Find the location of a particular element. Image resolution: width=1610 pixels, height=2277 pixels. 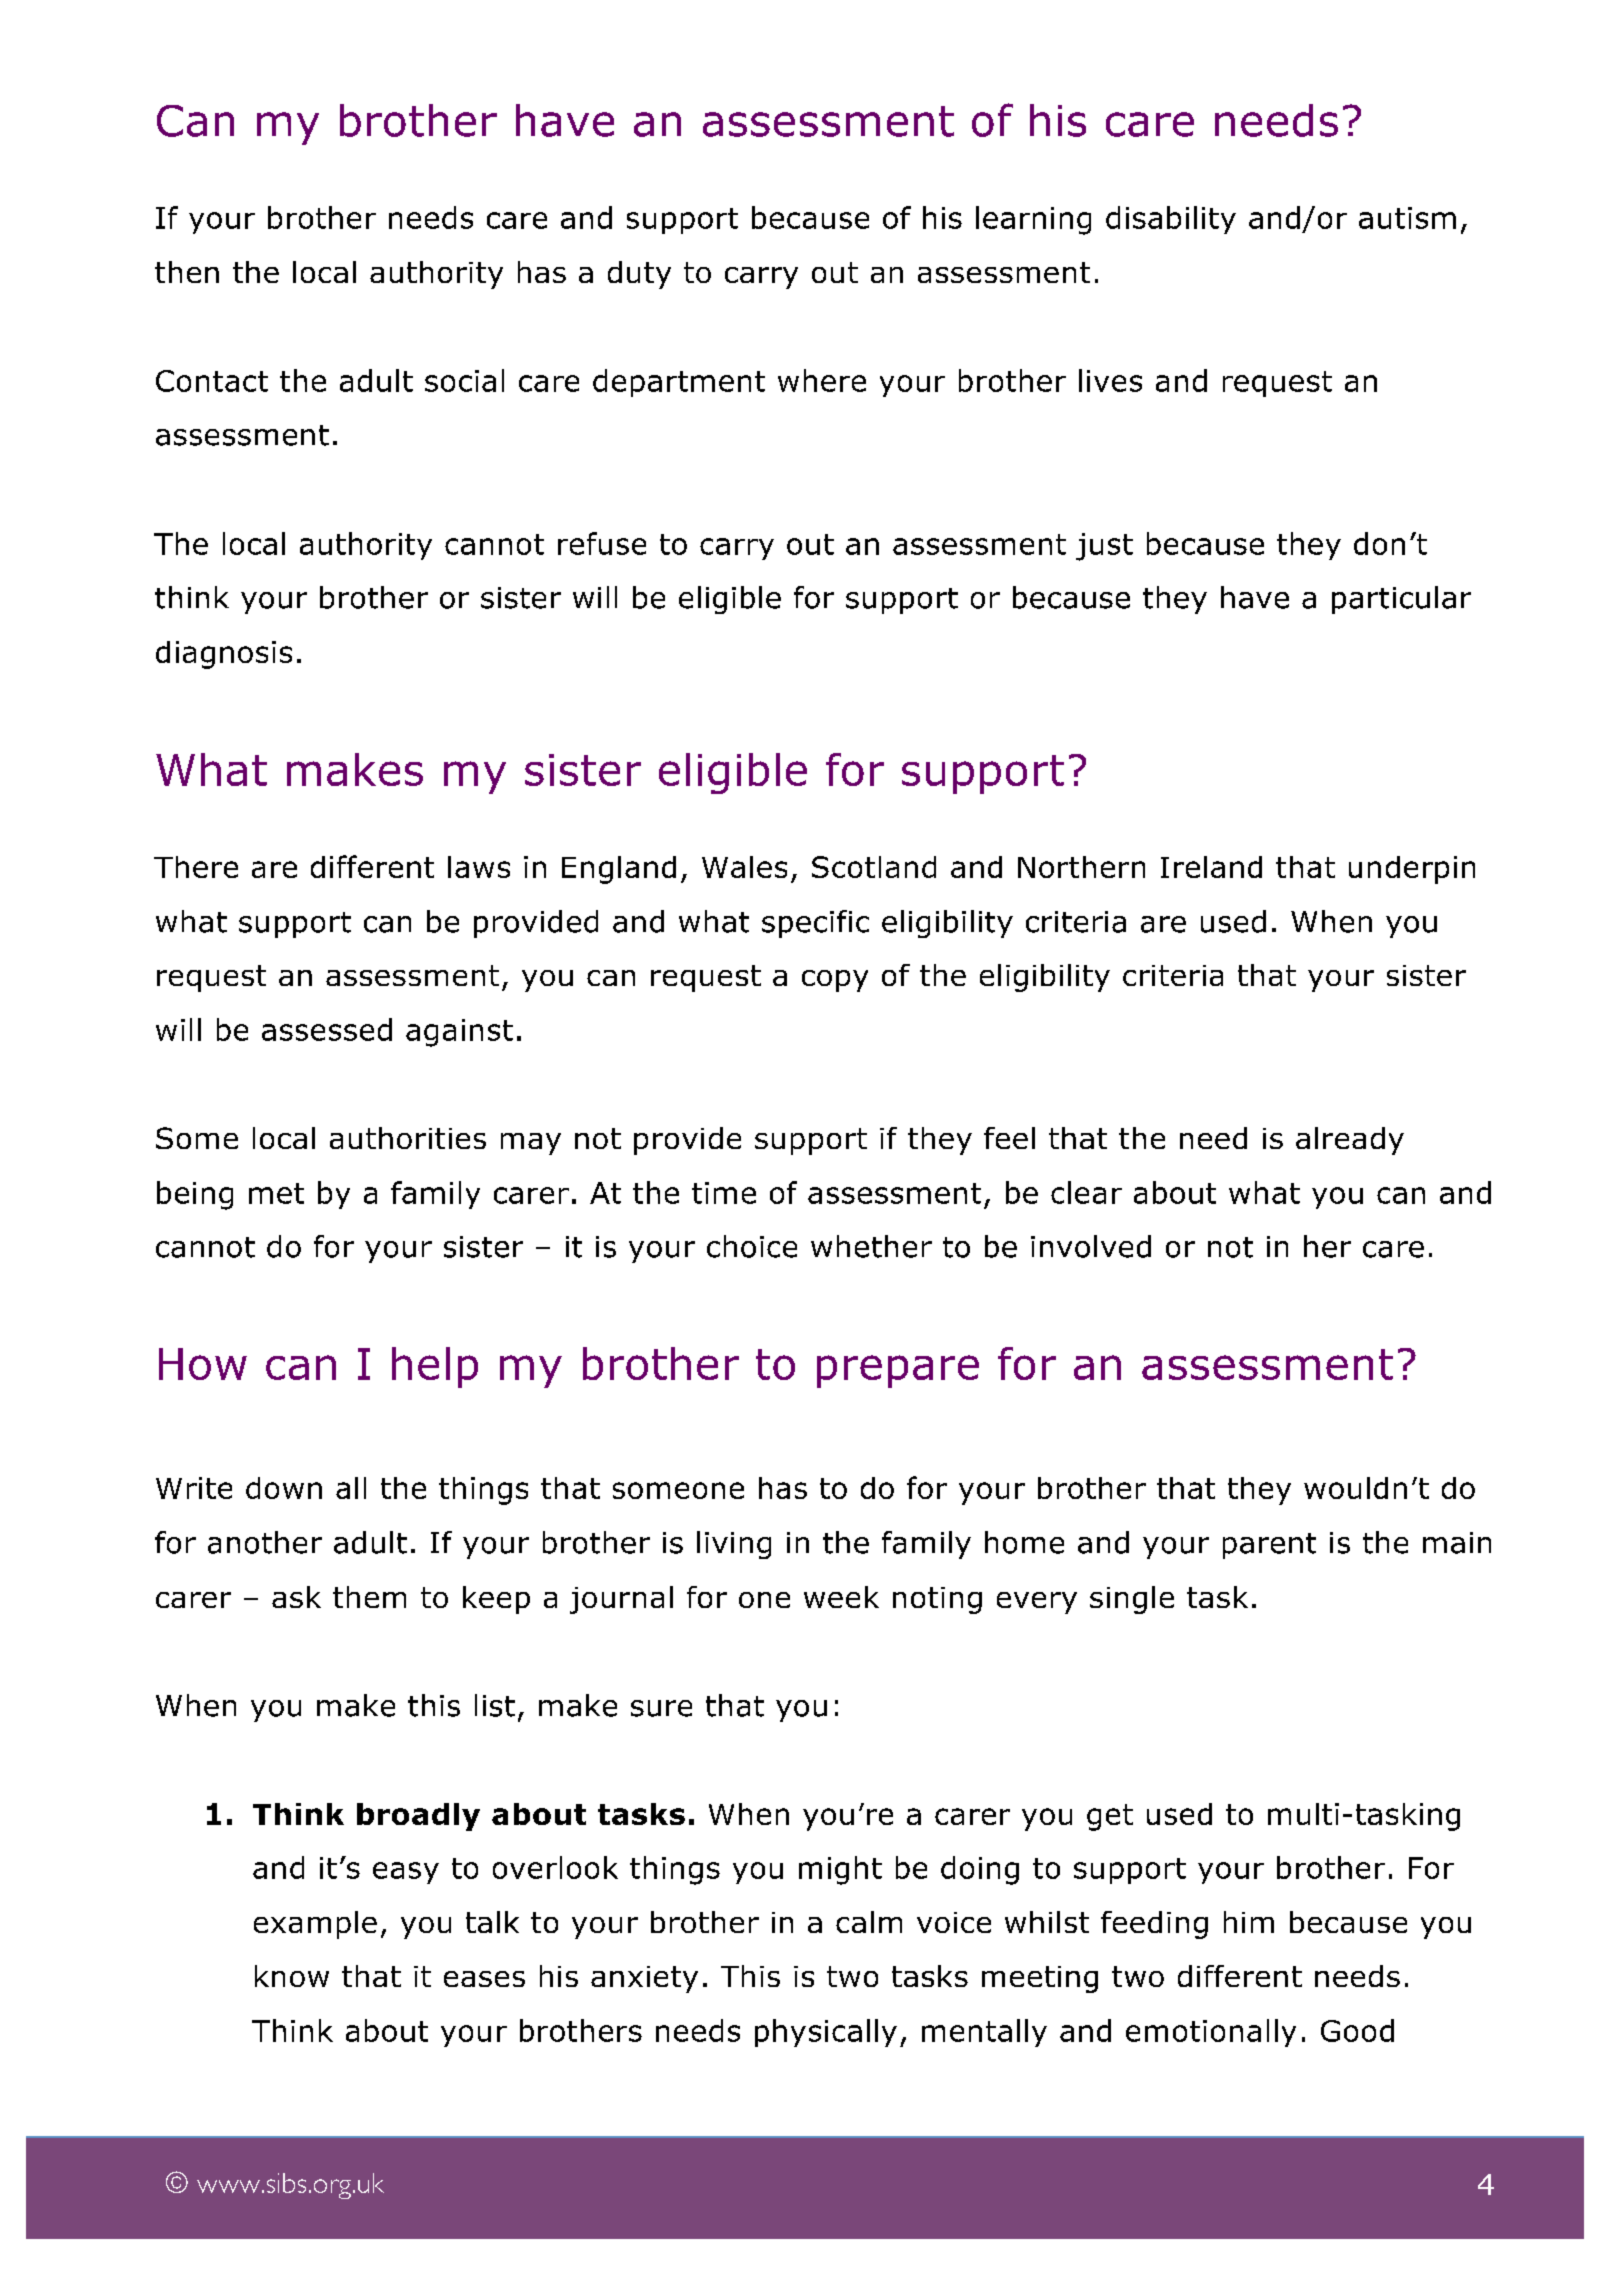

where is located at coordinates (822, 380).
